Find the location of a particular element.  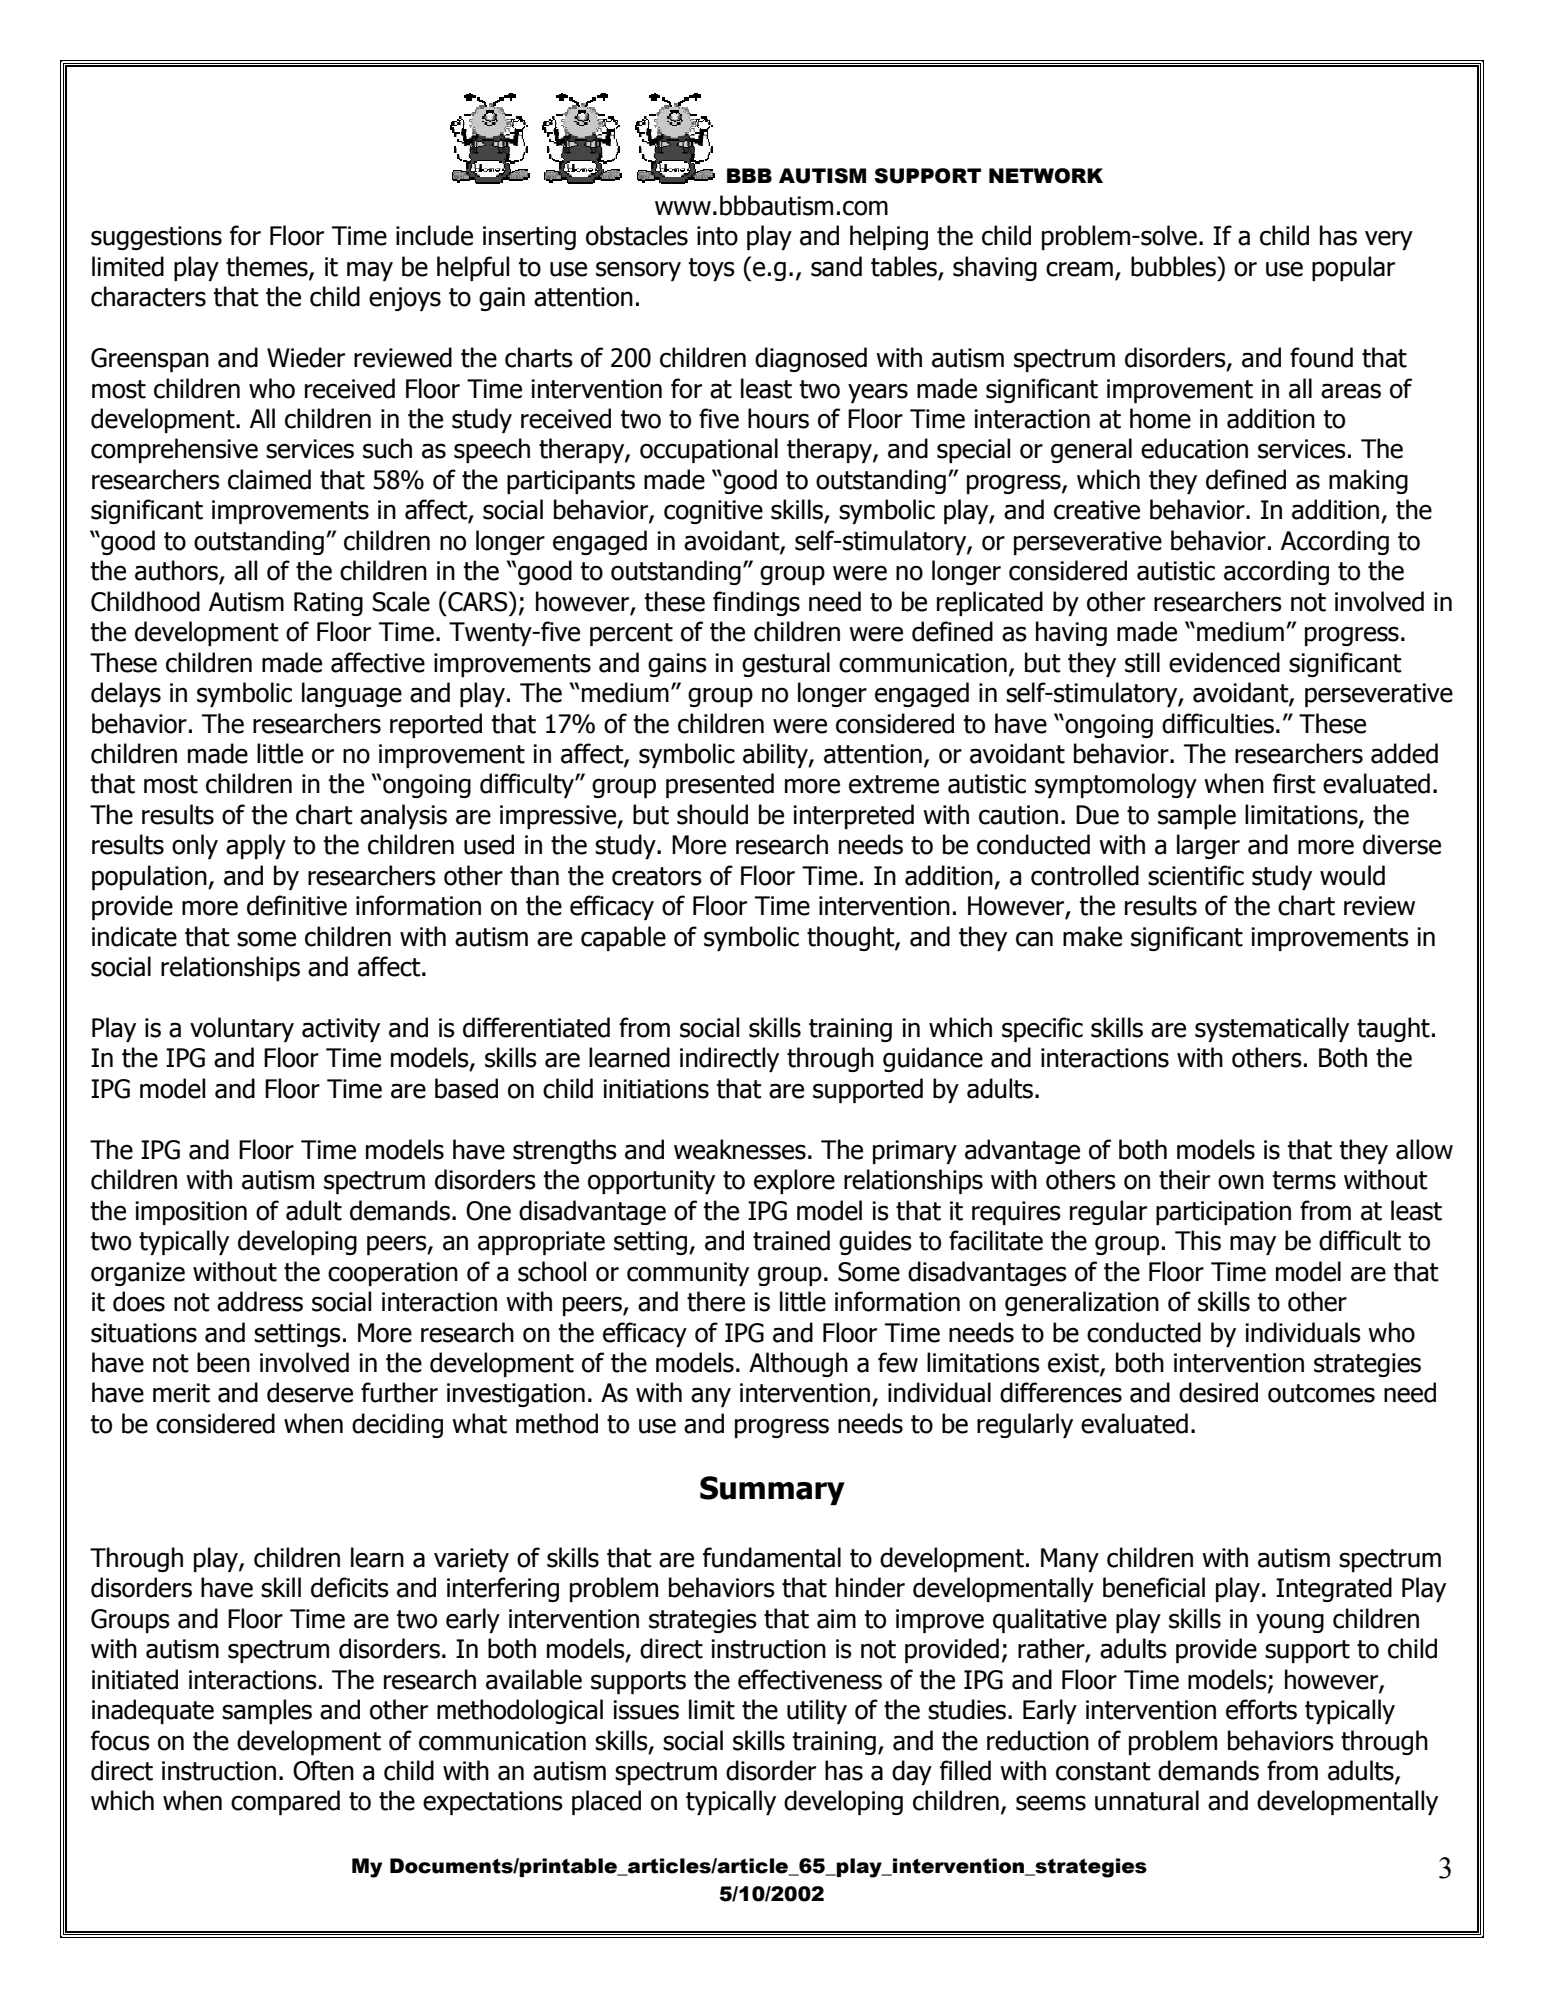

trained is located at coordinates (791, 1240).
